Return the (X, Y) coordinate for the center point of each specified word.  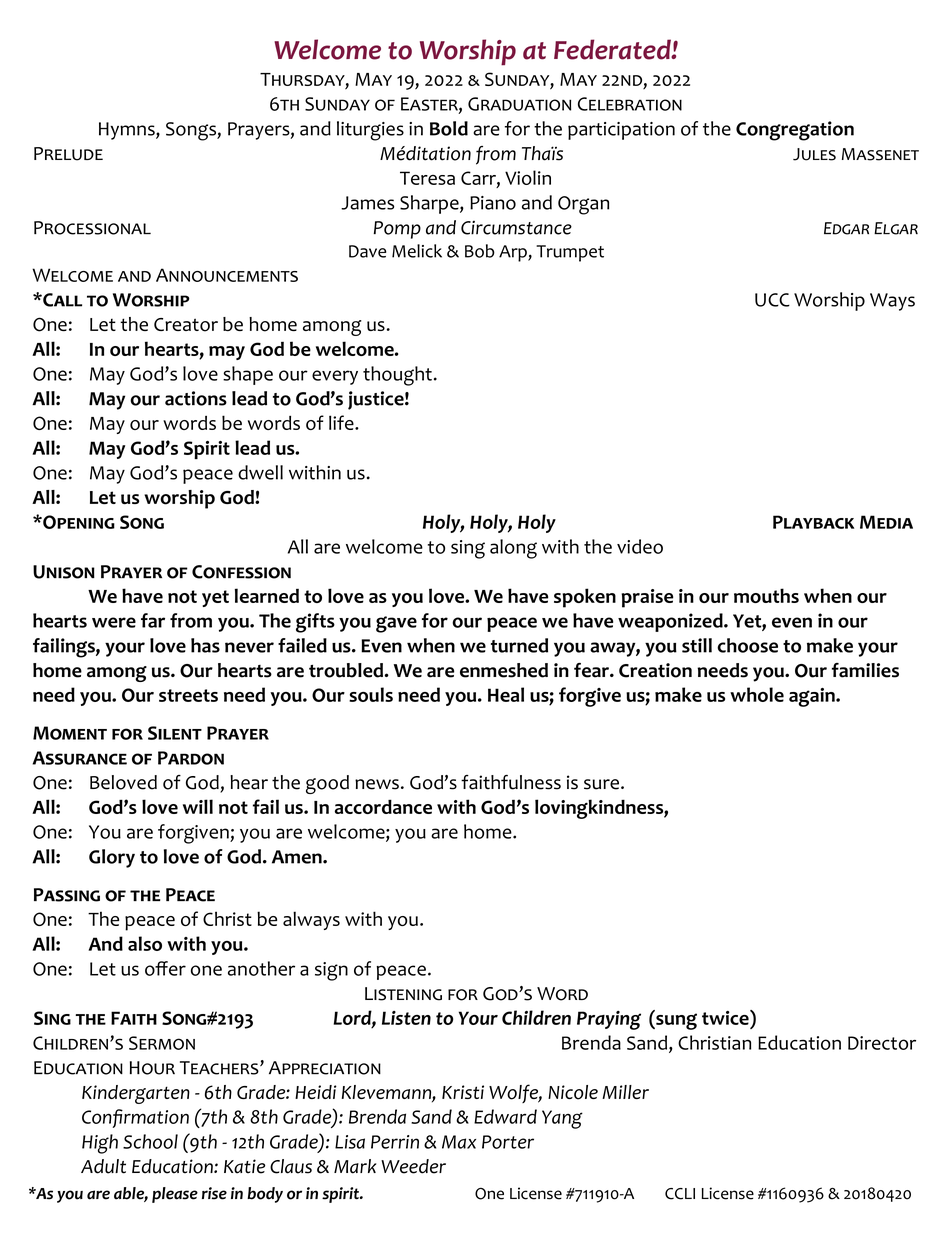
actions (196, 398)
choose (747, 645)
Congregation (795, 131)
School (150, 1141)
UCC (772, 300)
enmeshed (504, 670)
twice (726, 1017)
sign (331, 971)
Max (459, 1142)
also (145, 943)
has (205, 645)
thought (397, 376)
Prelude (68, 154)
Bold (449, 128)
